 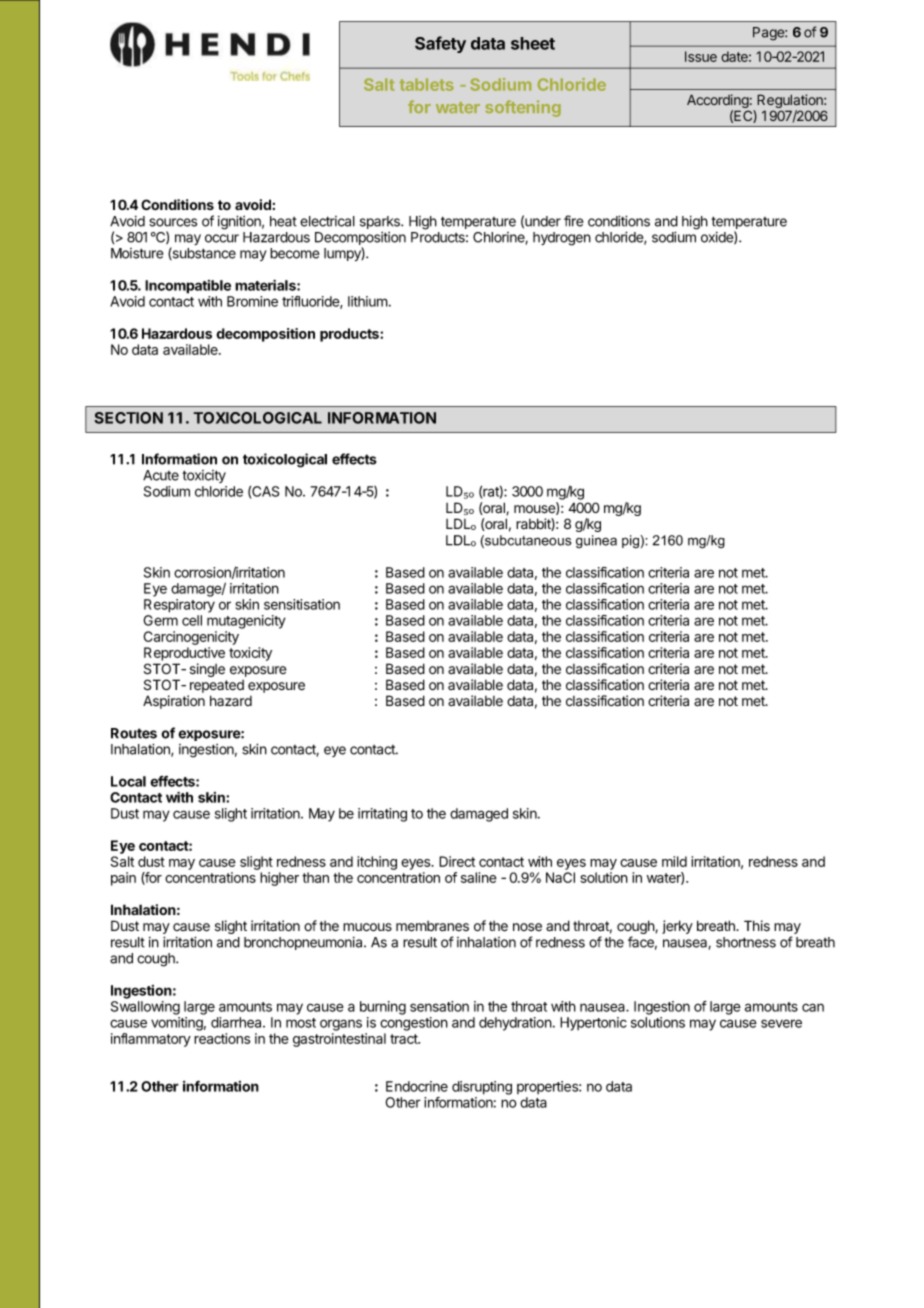 I want to click on guinea, so click(x=596, y=541).
